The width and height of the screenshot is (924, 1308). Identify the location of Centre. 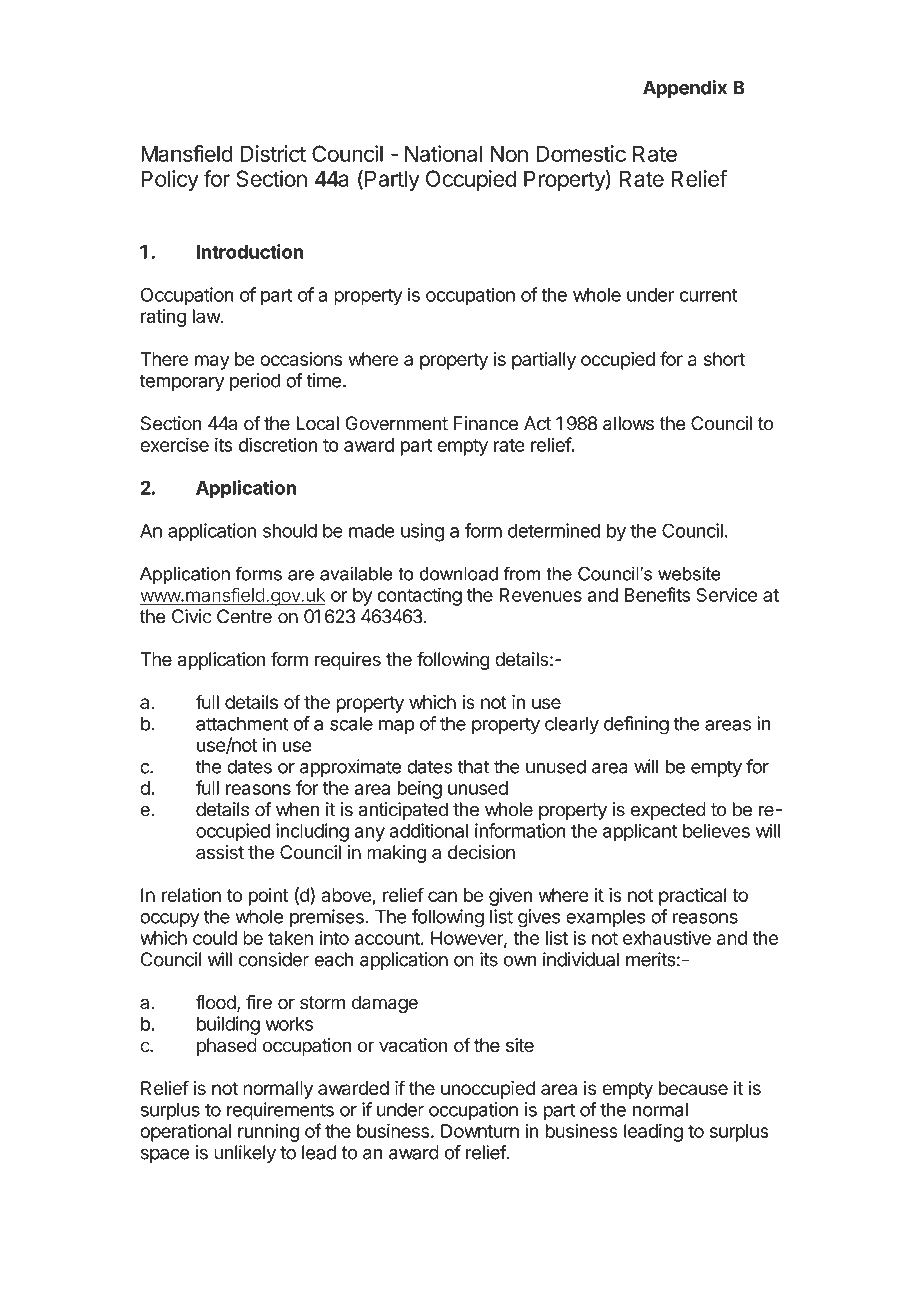
(244, 616).
